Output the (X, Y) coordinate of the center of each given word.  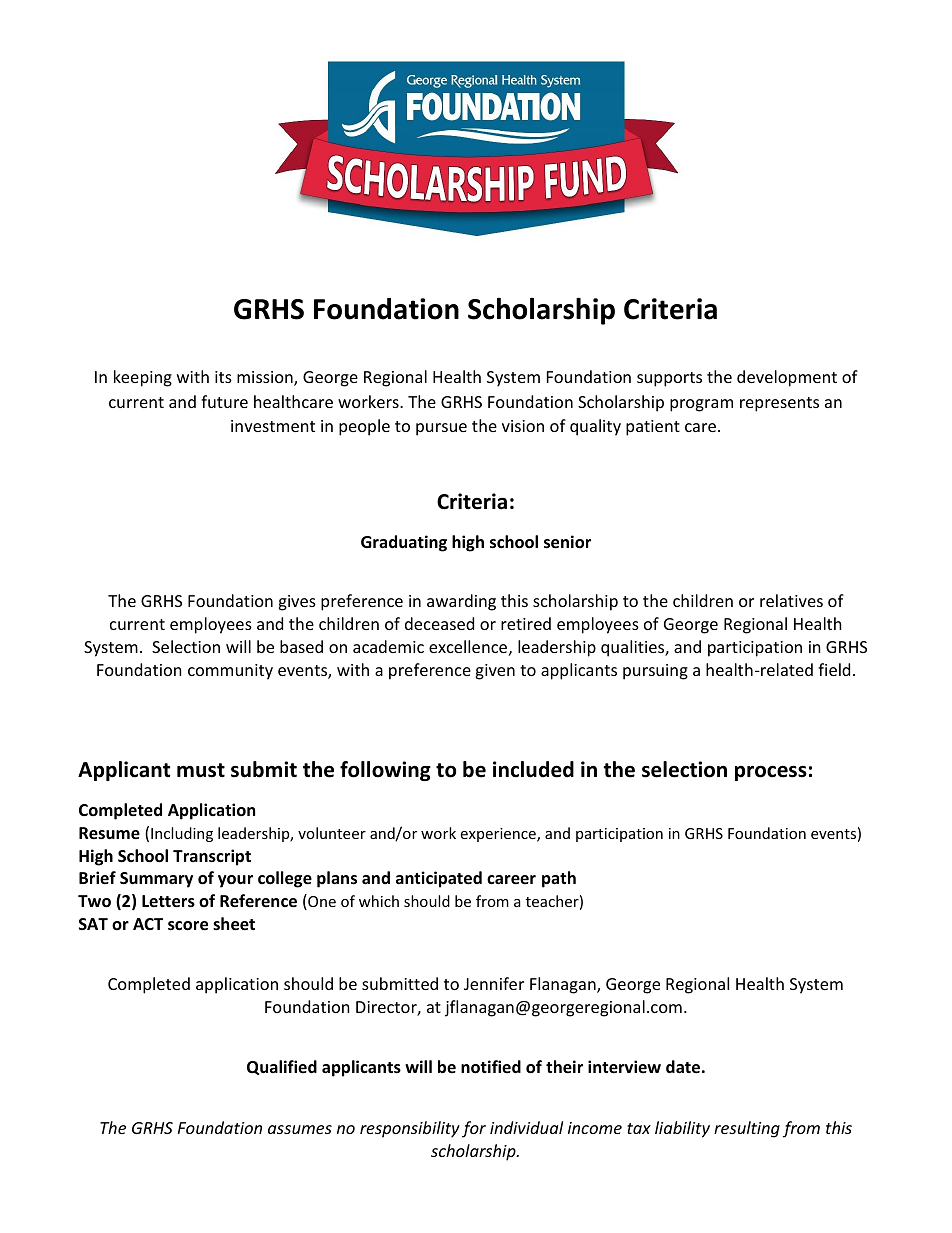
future (224, 401)
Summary (156, 880)
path (559, 879)
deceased (439, 623)
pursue (441, 429)
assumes (300, 1129)
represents (779, 404)
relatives (791, 600)
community (230, 672)
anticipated (439, 879)
